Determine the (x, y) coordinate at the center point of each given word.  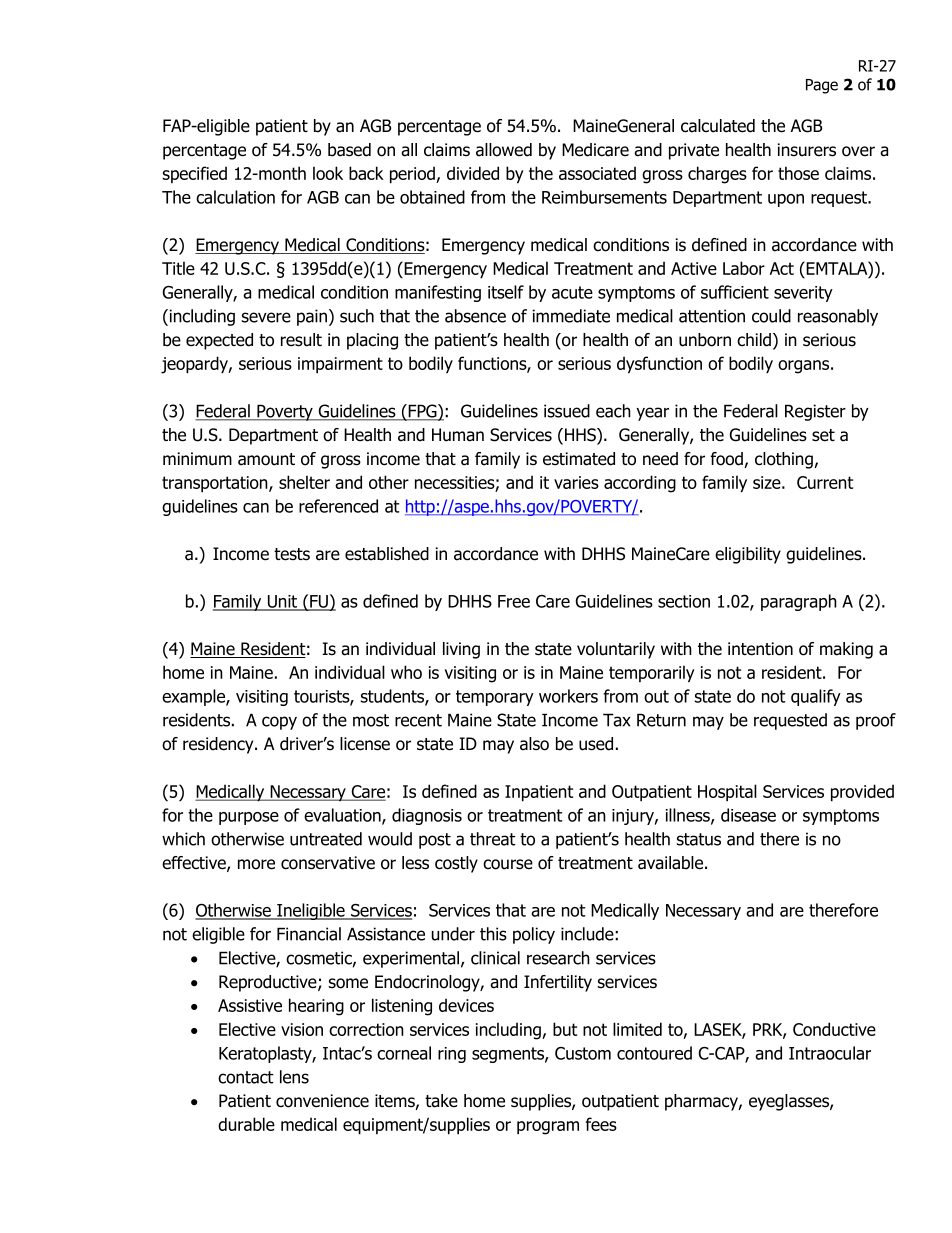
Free (514, 601)
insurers (807, 150)
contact (246, 1077)
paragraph (799, 602)
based (349, 150)
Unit (282, 602)
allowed (504, 150)
